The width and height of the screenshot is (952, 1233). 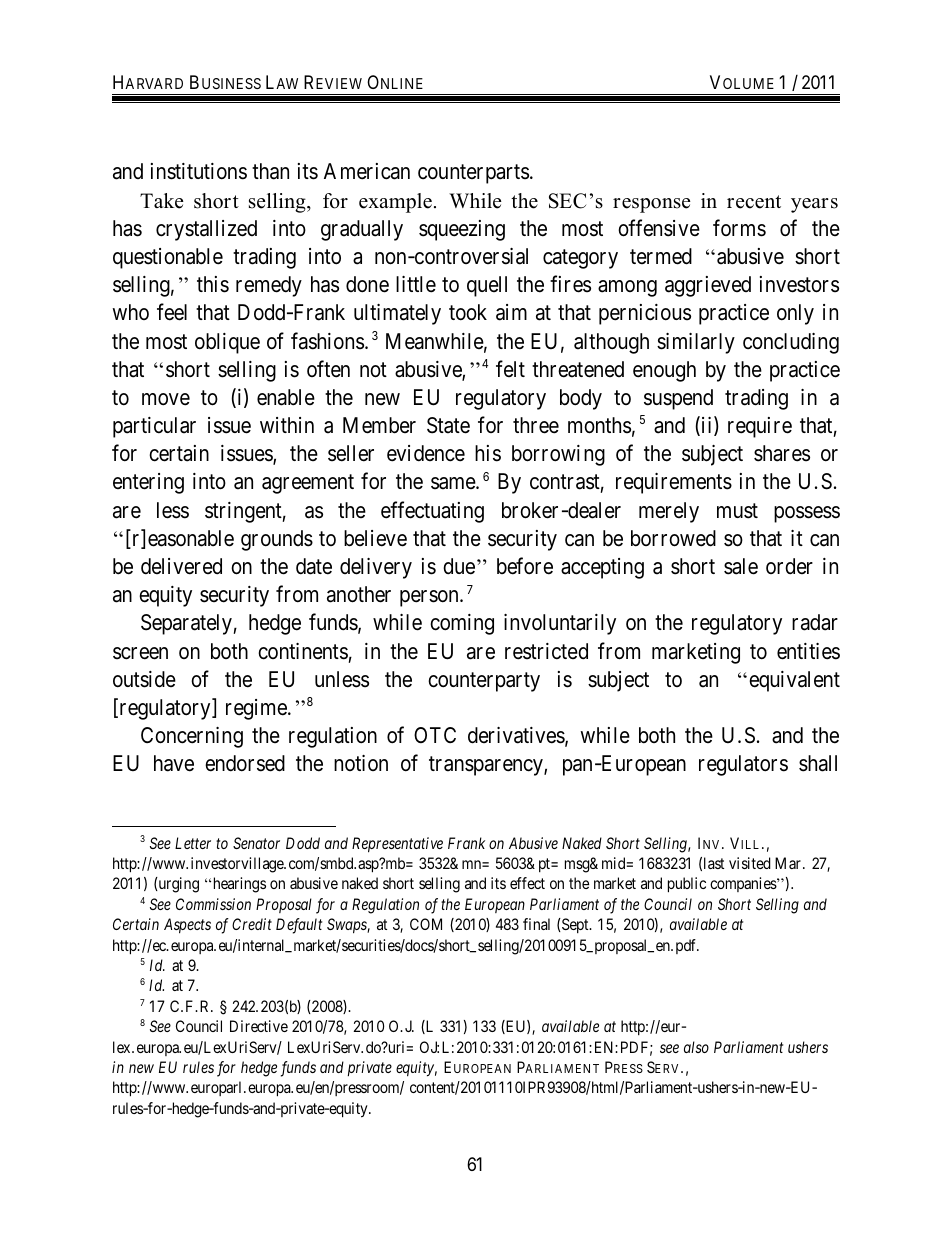 I want to click on move, so click(x=166, y=399).
